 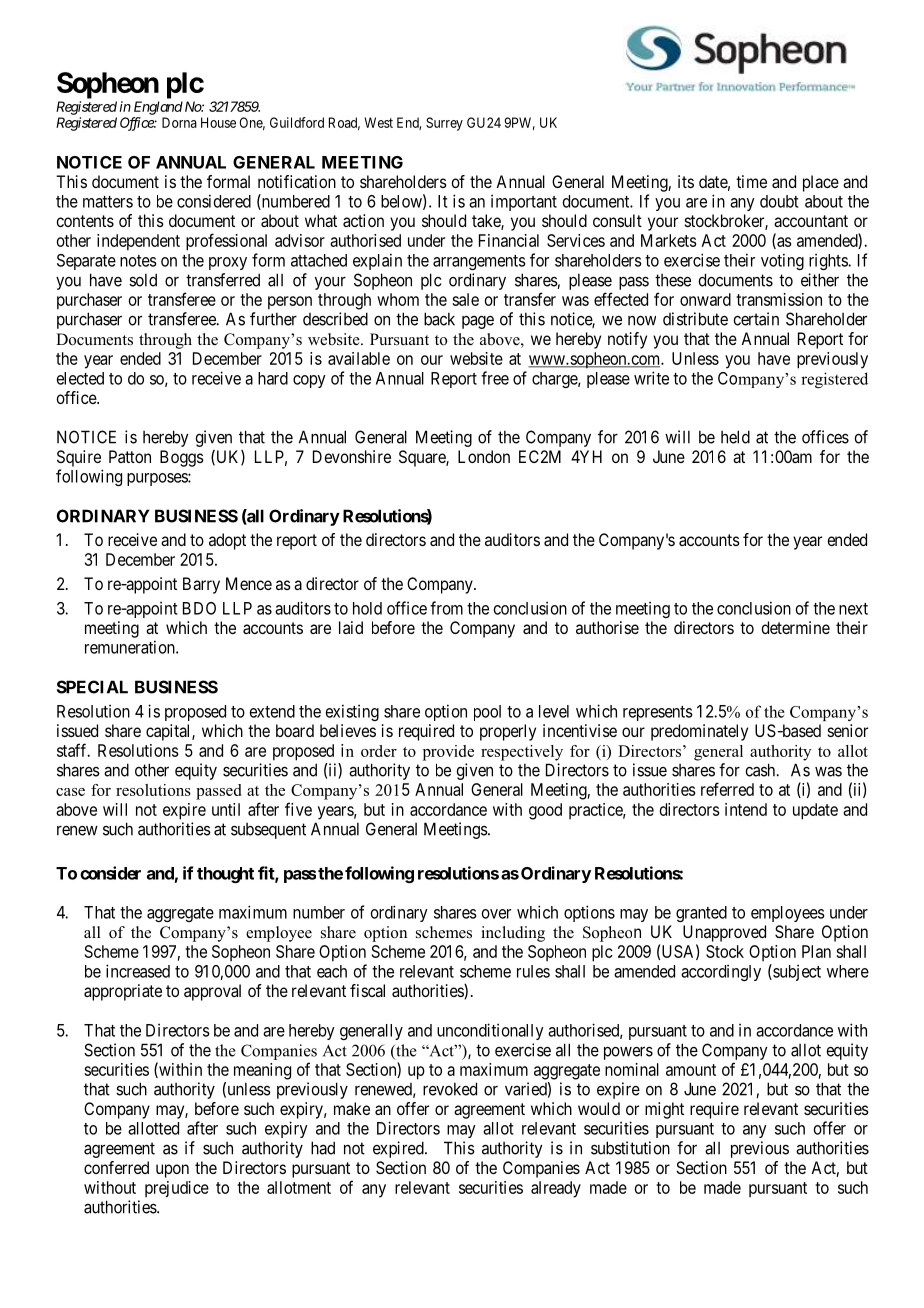 I want to click on Surrey, so click(x=444, y=124).
